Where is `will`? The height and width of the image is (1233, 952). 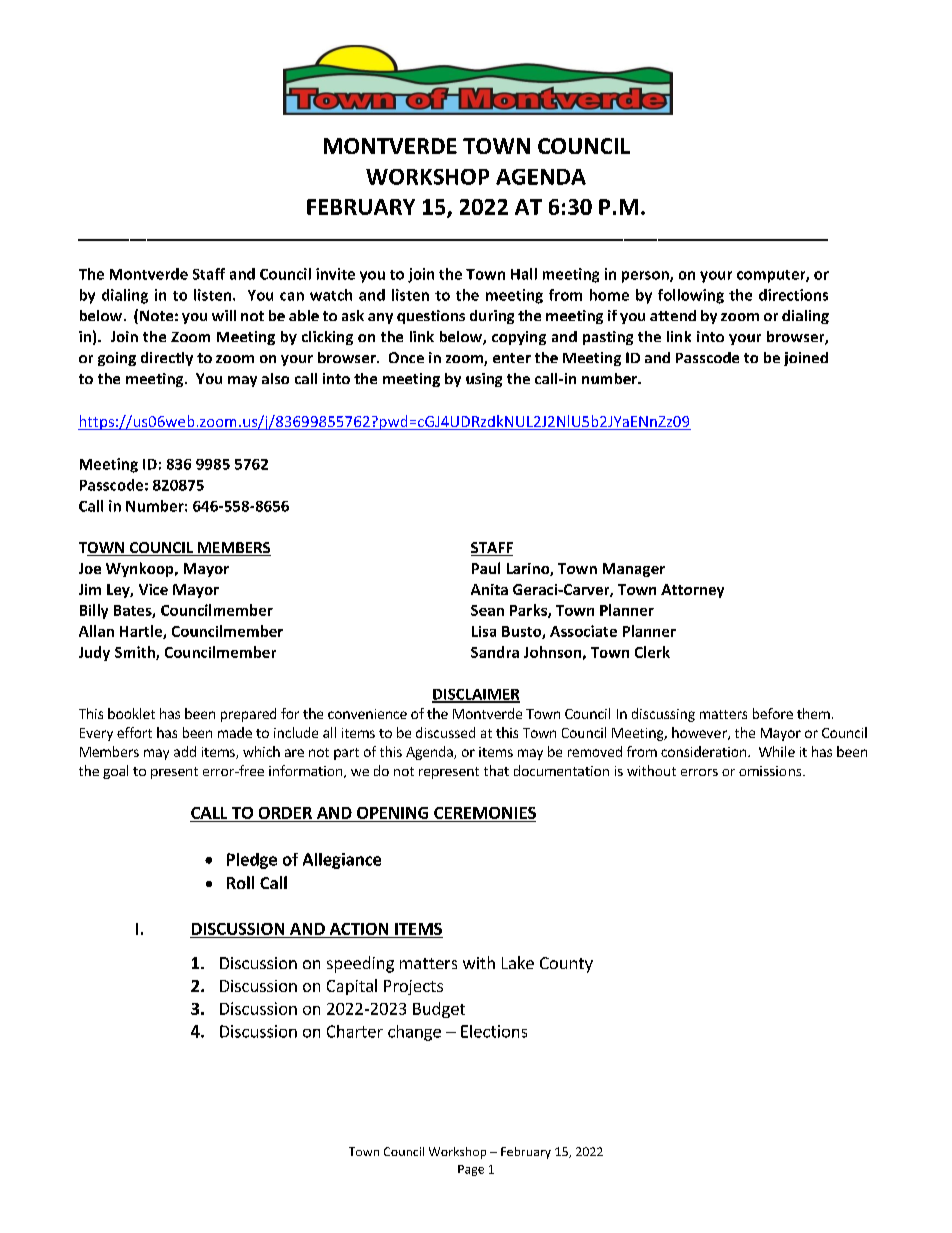
will is located at coordinates (224, 315).
